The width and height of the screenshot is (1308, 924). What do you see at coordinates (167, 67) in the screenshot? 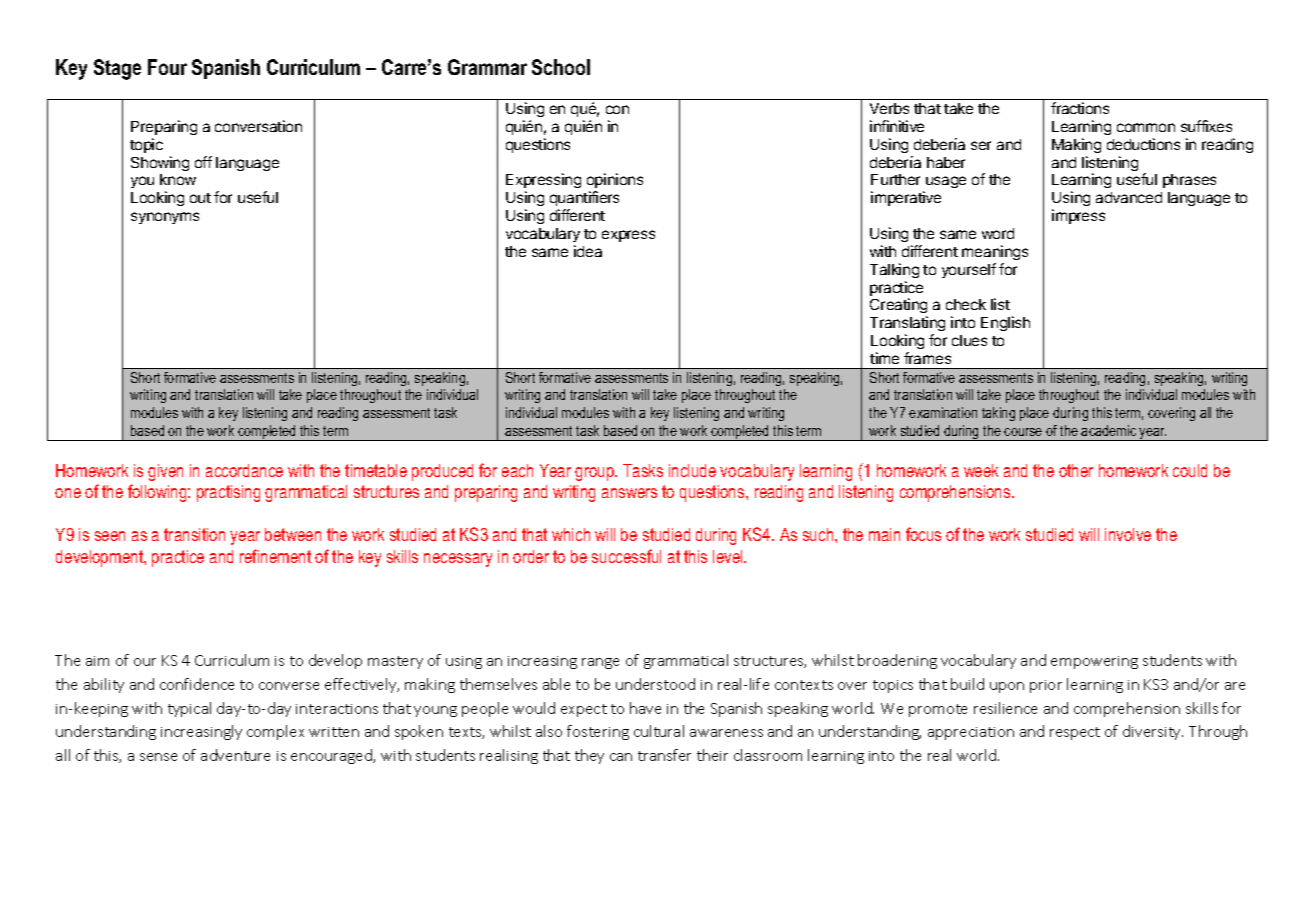
I see `Four` at bounding box center [167, 67].
